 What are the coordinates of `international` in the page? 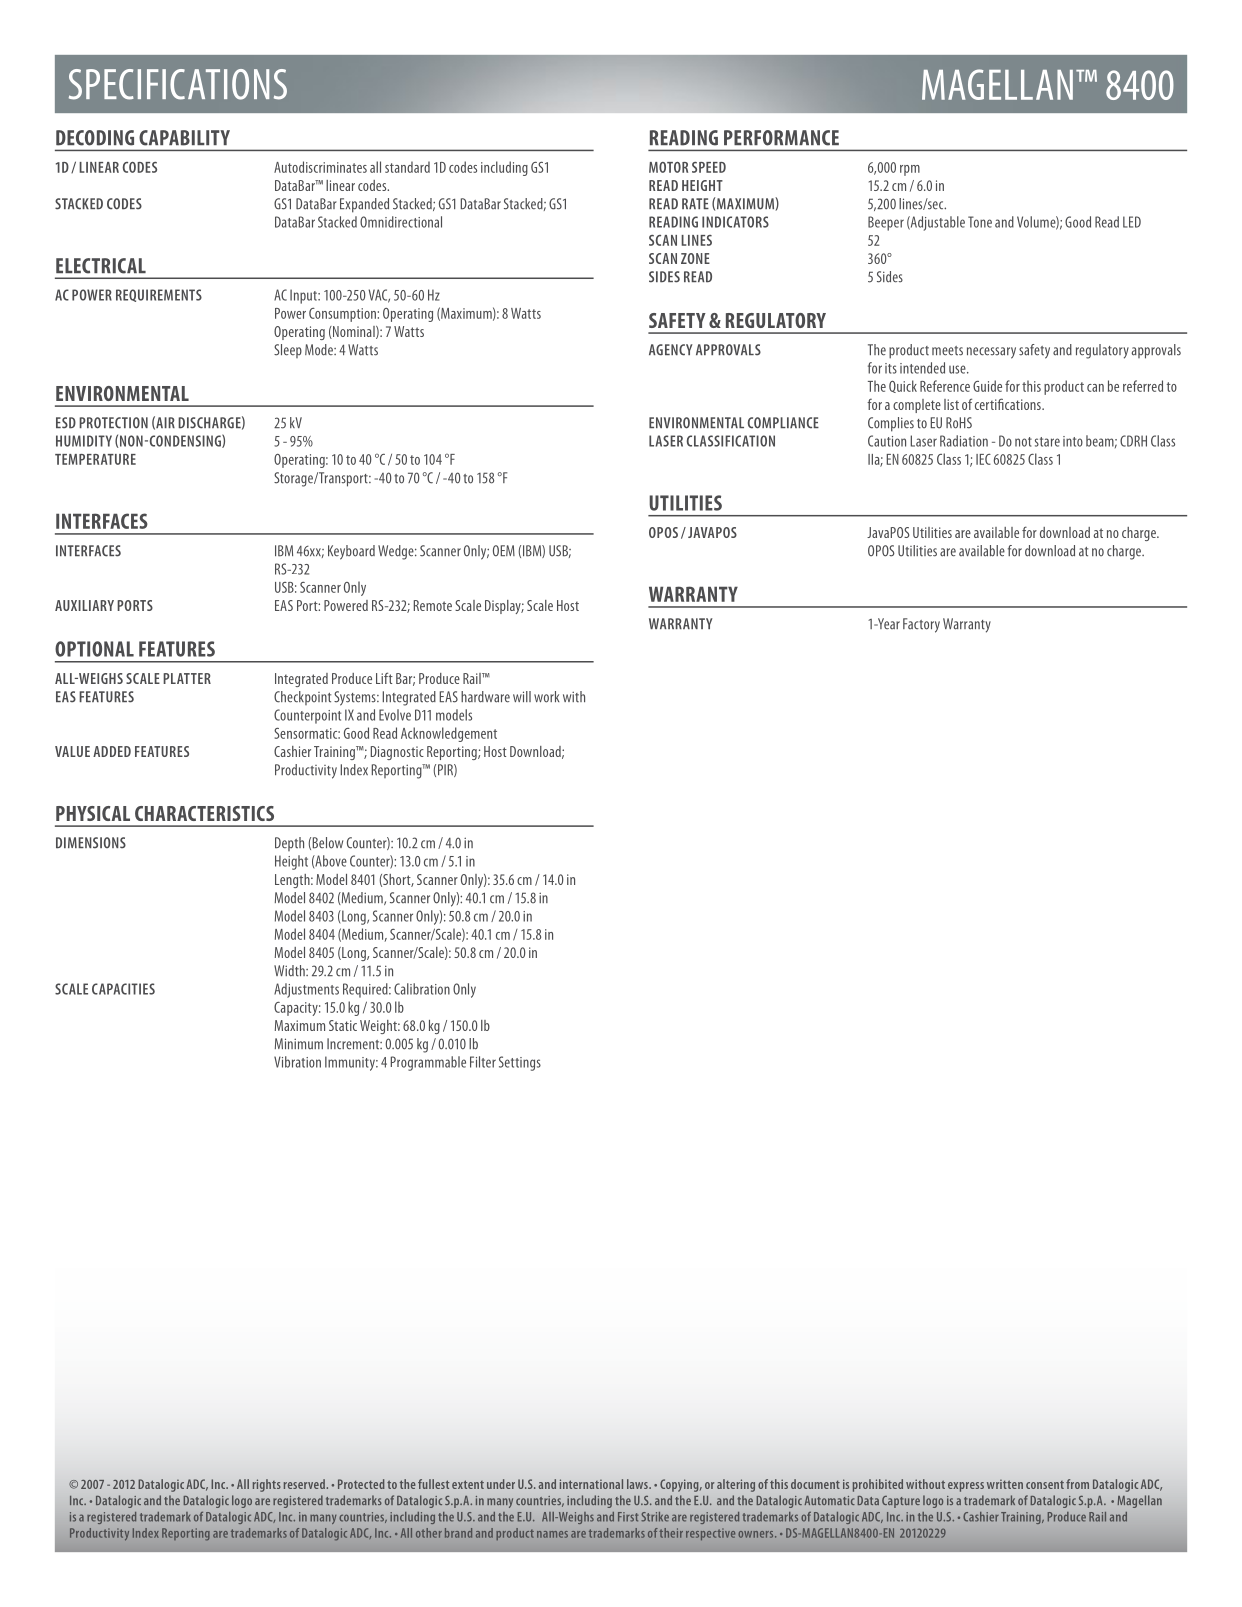 It's located at (591, 1484).
